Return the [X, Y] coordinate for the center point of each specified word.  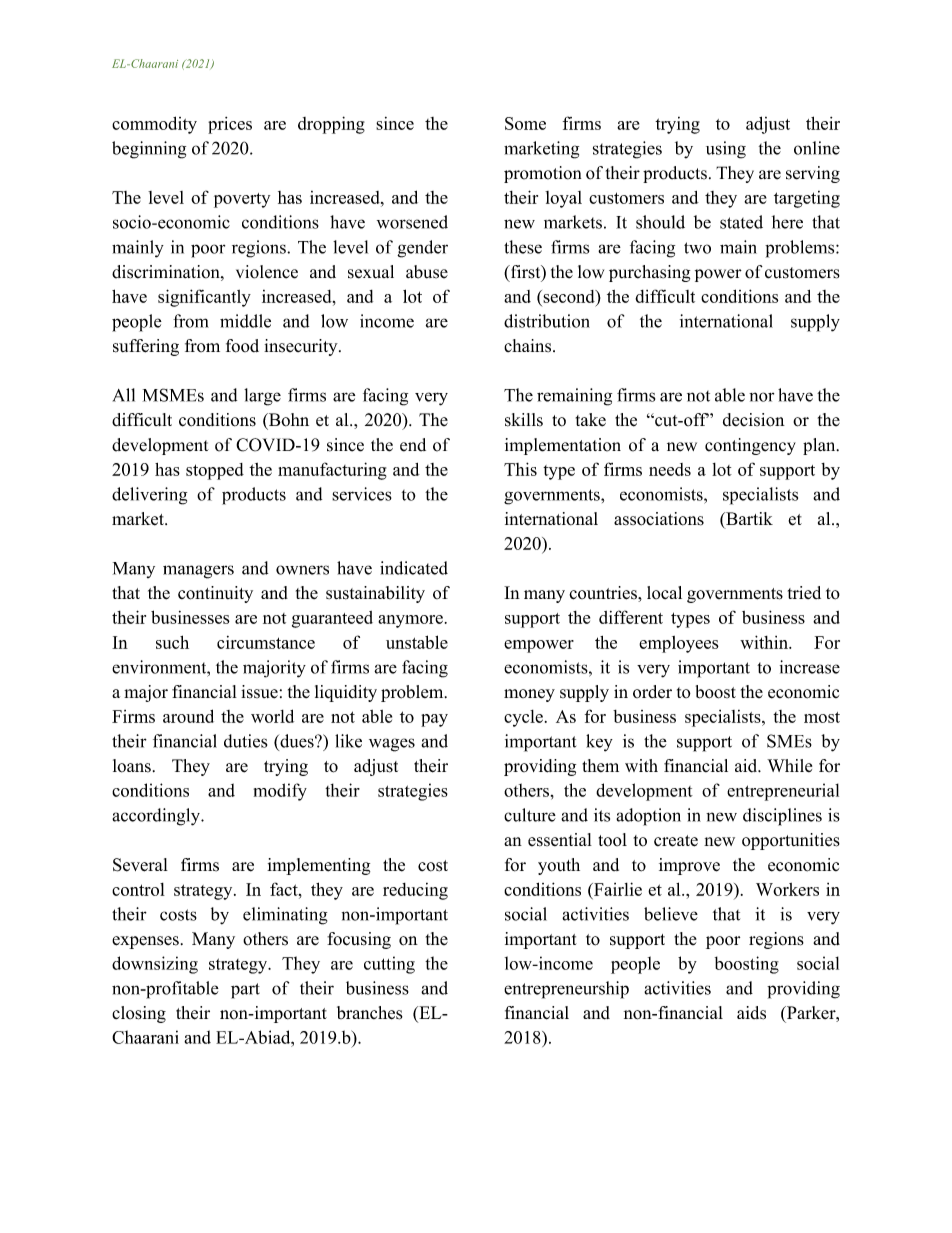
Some [525, 123]
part [245, 991]
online [817, 148]
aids [751, 1013]
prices [230, 125]
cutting [389, 965]
